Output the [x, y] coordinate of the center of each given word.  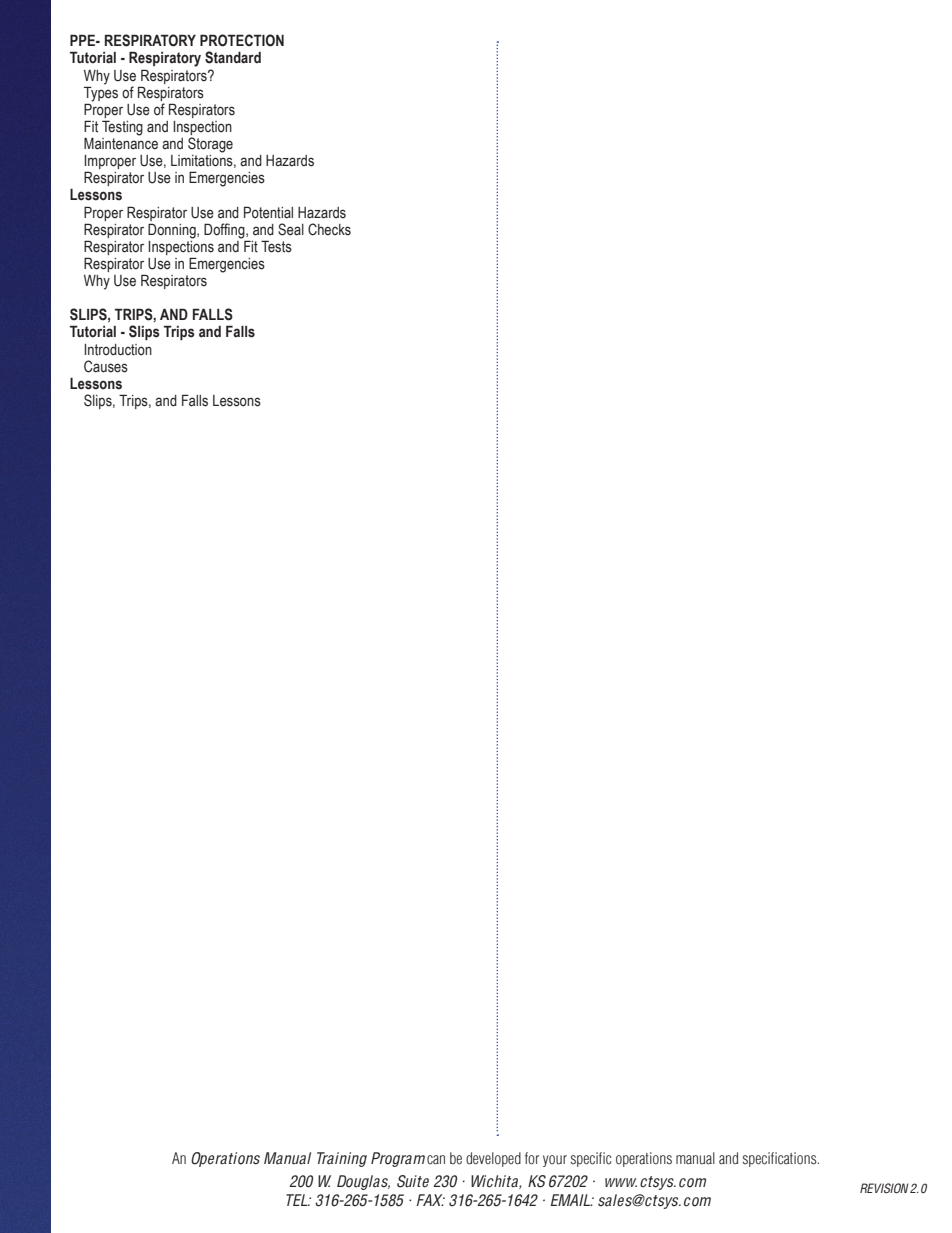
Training [342, 1159]
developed [493, 1159]
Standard [233, 57]
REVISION [884, 1188]
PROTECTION [242, 40]
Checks [329, 229]
